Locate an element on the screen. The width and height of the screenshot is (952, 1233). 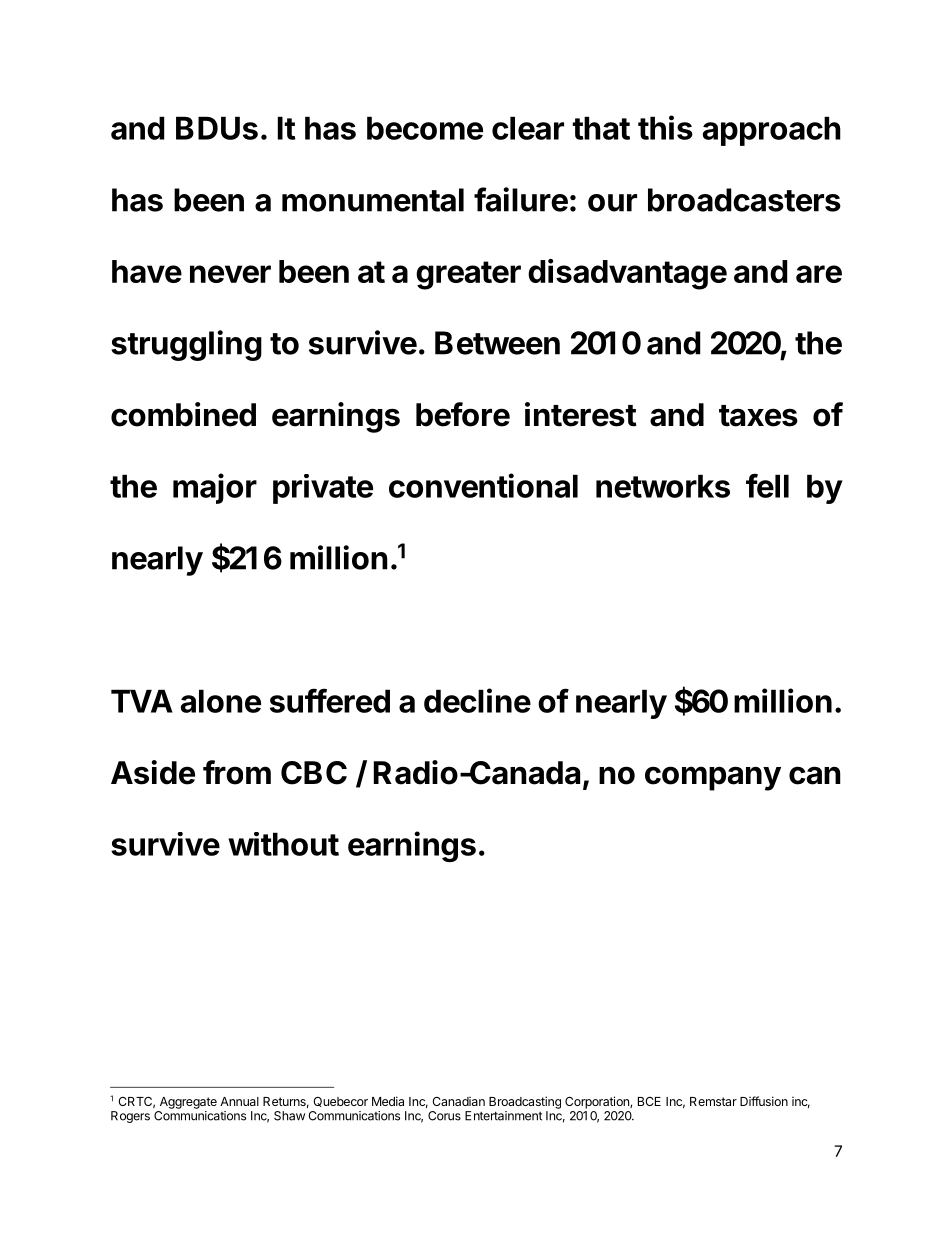
never is located at coordinates (230, 274).
